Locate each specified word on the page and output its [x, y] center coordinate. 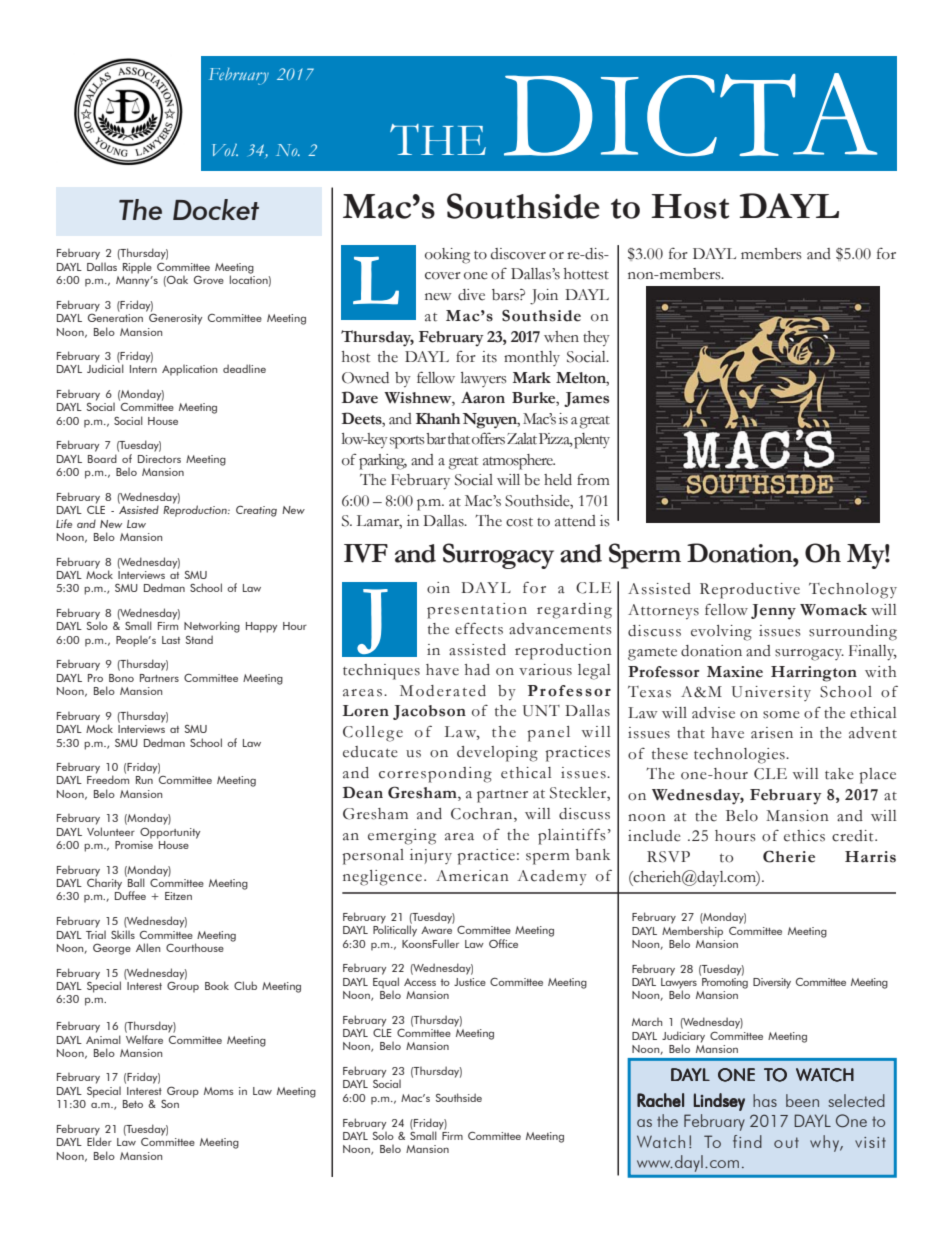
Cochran [483, 815]
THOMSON [447, 1139]
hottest [586, 274]
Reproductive [750, 591]
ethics [804, 836]
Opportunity [170, 833]
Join [544, 297]
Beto [133, 1104]
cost [519, 522]
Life [64, 523]
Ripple [137, 268]
